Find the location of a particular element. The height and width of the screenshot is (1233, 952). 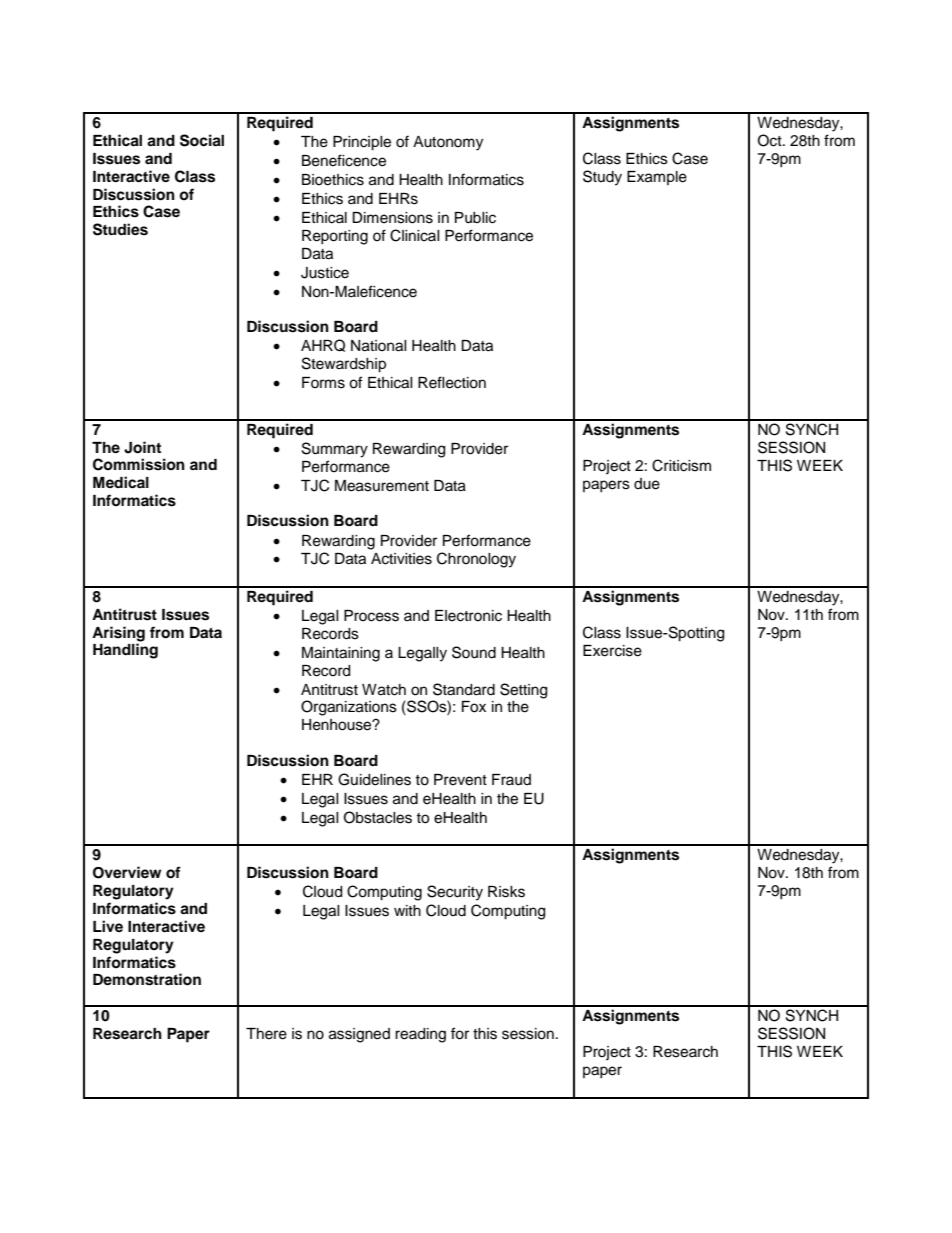

Autonomy is located at coordinates (448, 143).
